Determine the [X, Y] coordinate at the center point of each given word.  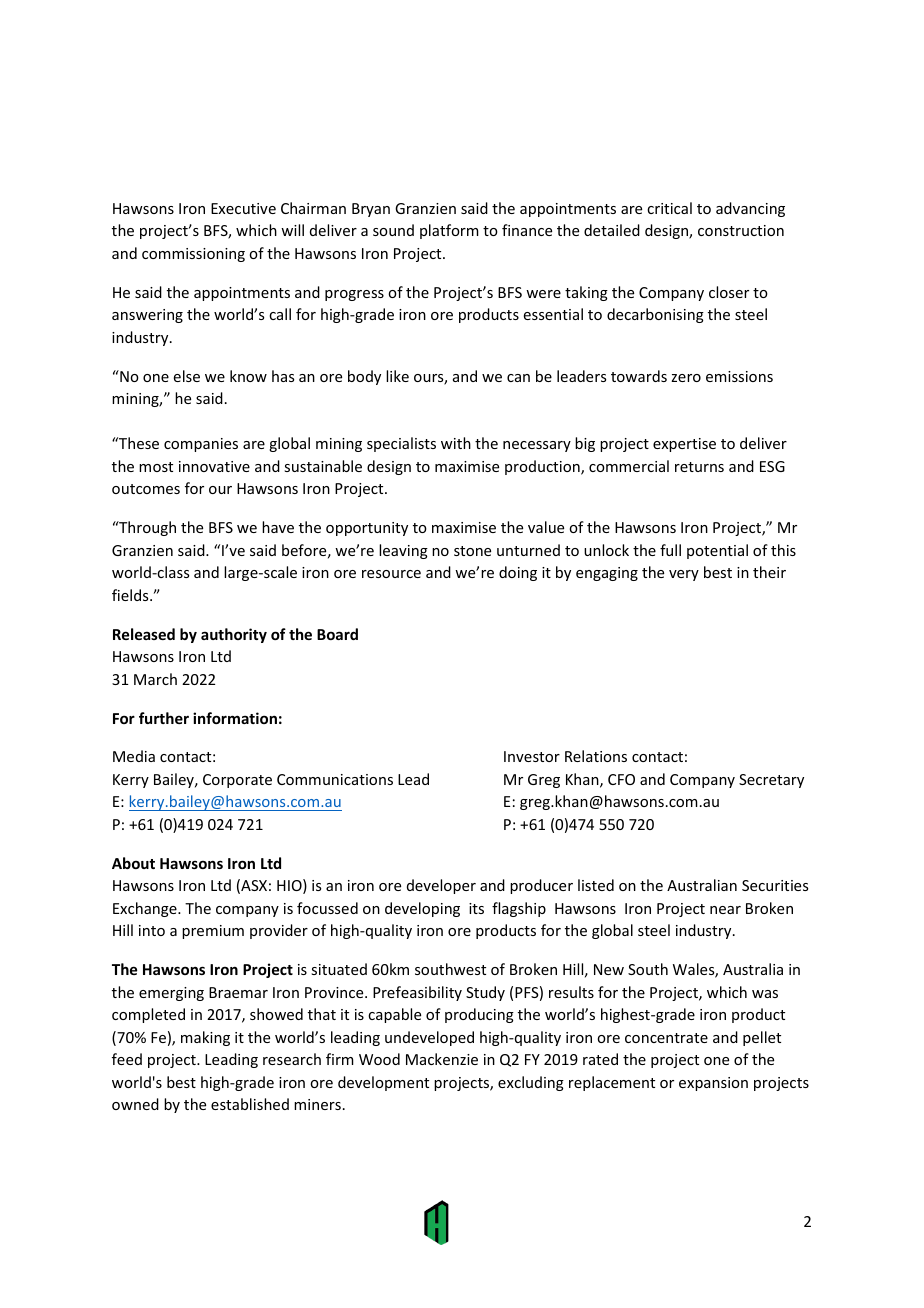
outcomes [146, 489]
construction [741, 230]
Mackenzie [442, 1059]
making [205, 1038]
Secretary [771, 781]
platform [449, 231]
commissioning [193, 255]
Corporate [237, 781]
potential [717, 551]
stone [472, 551]
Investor [532, 756]
